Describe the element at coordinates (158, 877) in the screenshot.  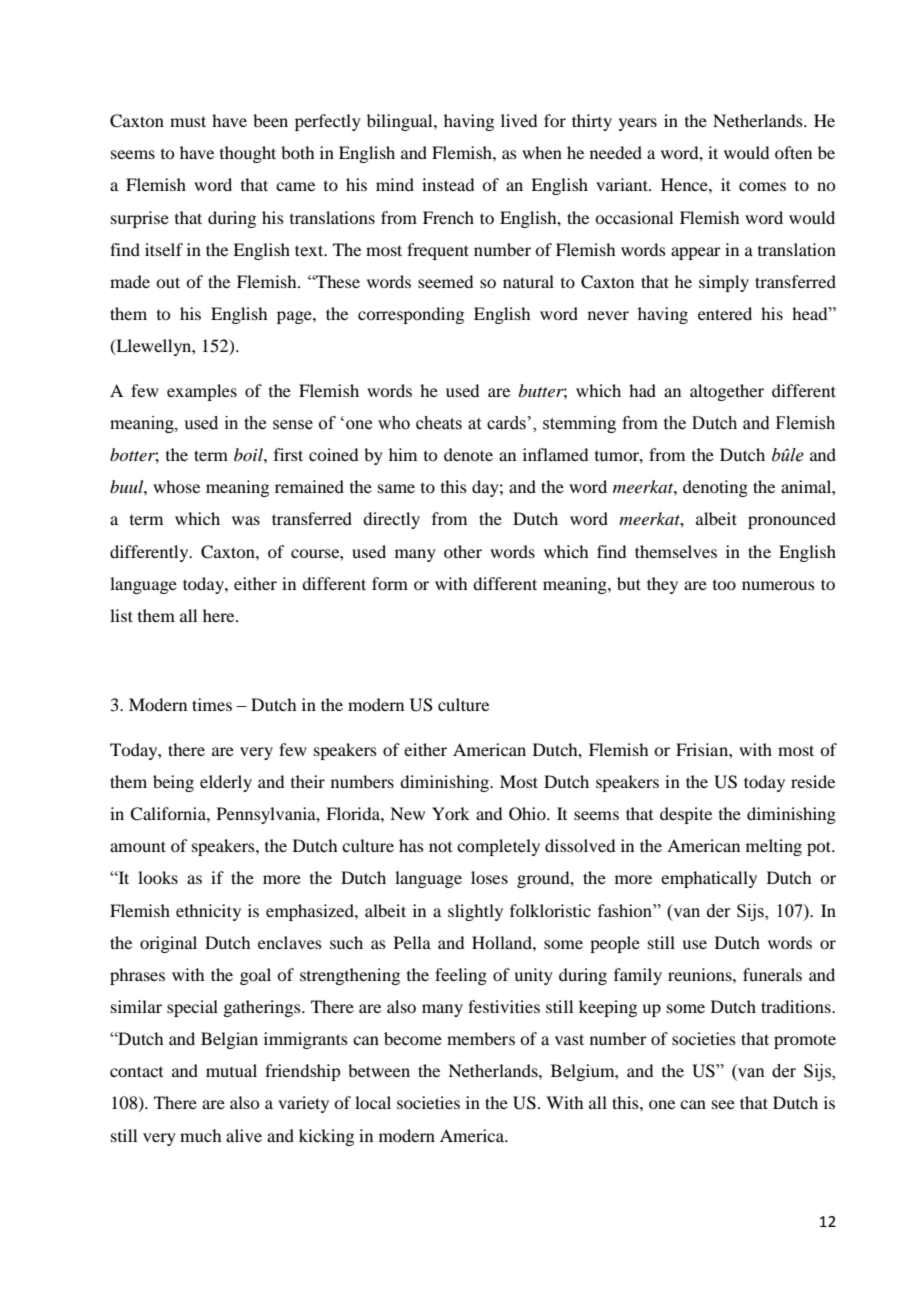
I see `looks` at that location.
